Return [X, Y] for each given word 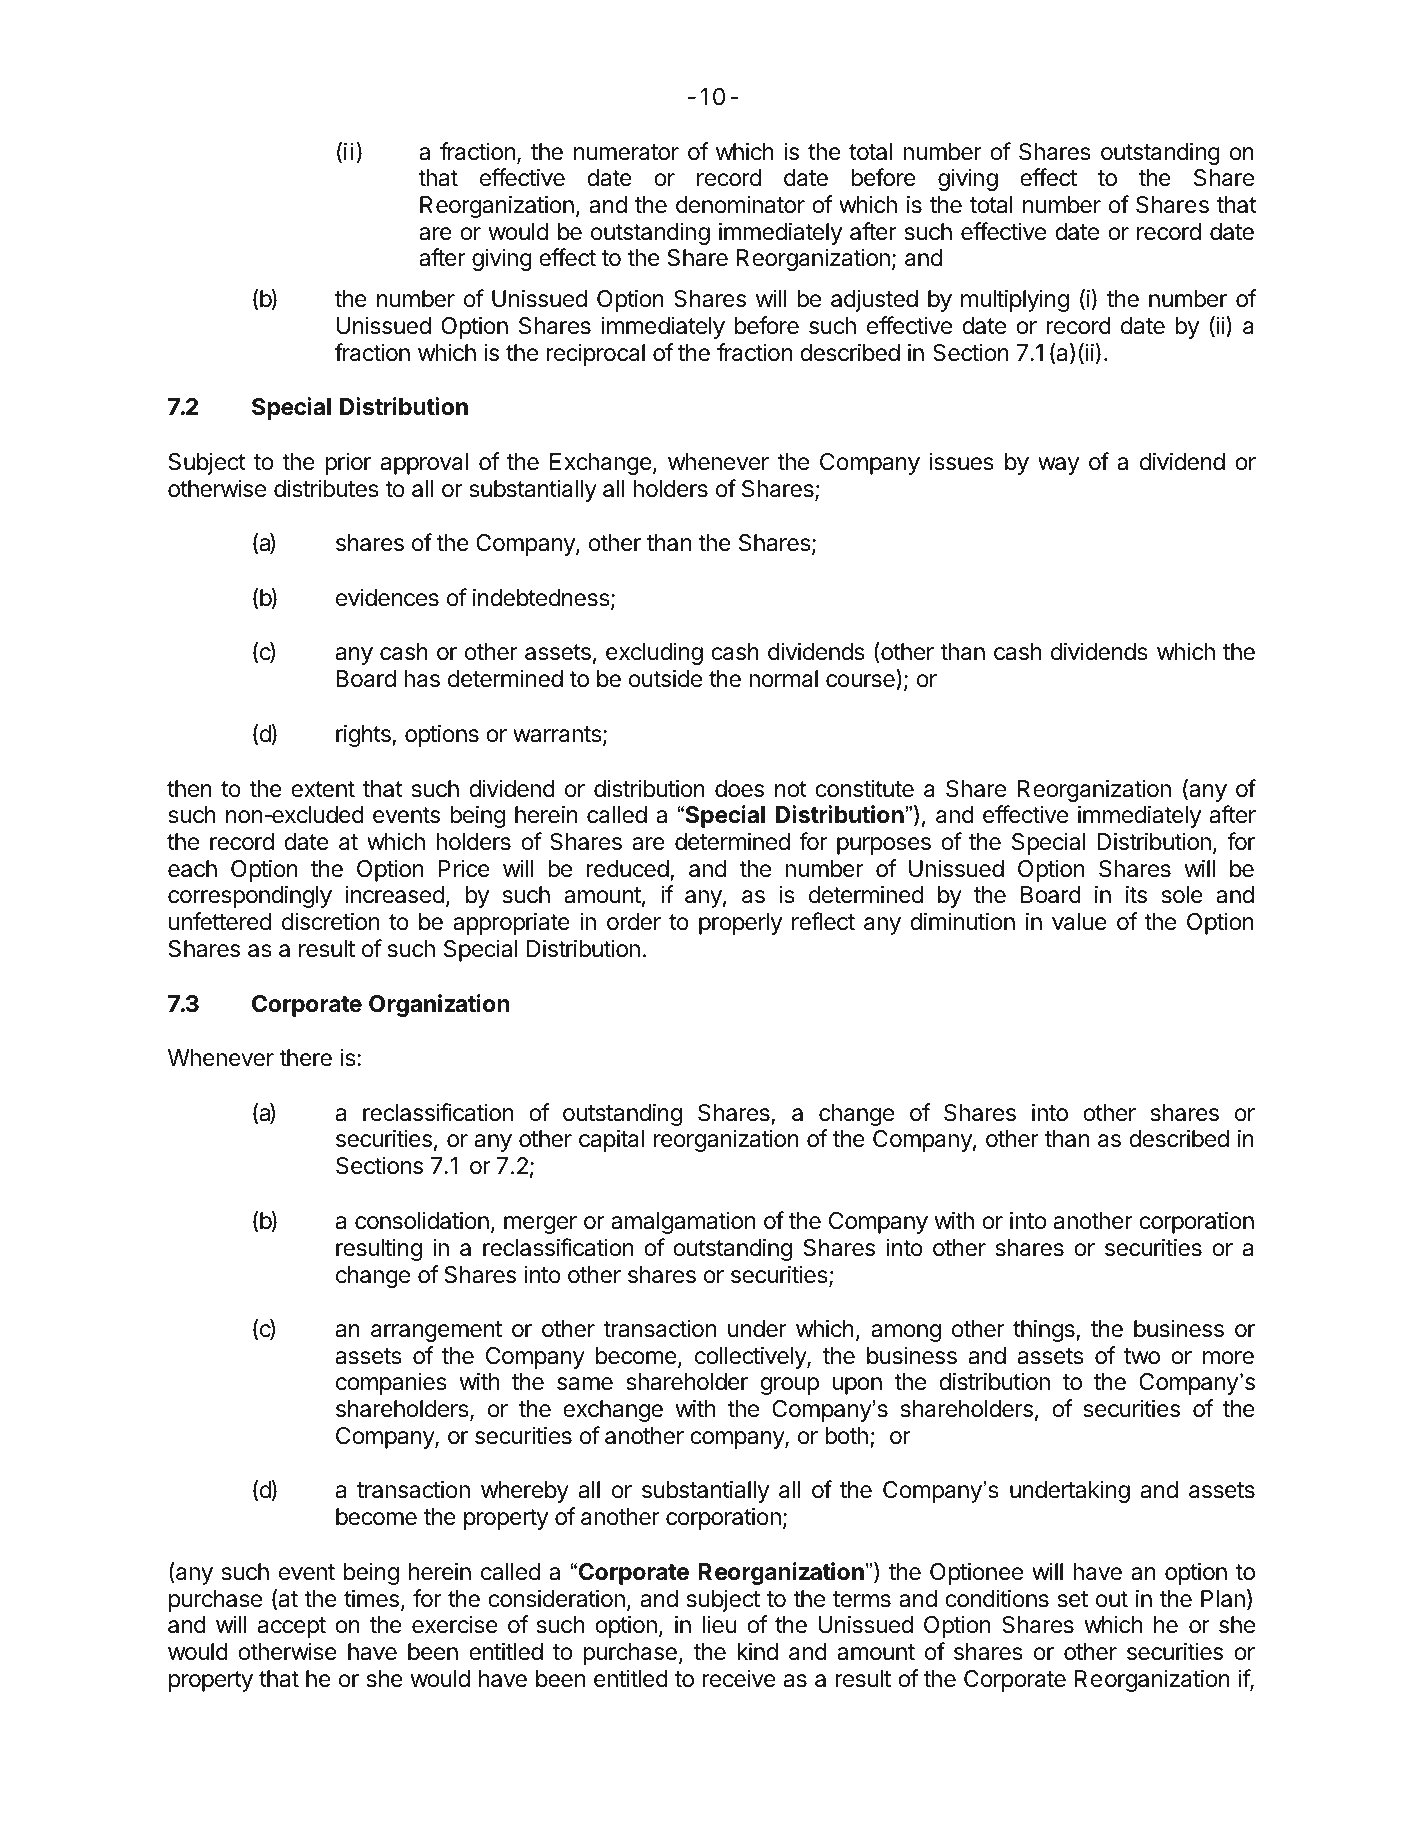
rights [364, 735]
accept [292, 1627]
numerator [626, 152]
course [861, 682]
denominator [740, 204]
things [1045, 1330]
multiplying [1015, 300]
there [305, 1058]
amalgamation [683, 1222]
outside [665, 678]
